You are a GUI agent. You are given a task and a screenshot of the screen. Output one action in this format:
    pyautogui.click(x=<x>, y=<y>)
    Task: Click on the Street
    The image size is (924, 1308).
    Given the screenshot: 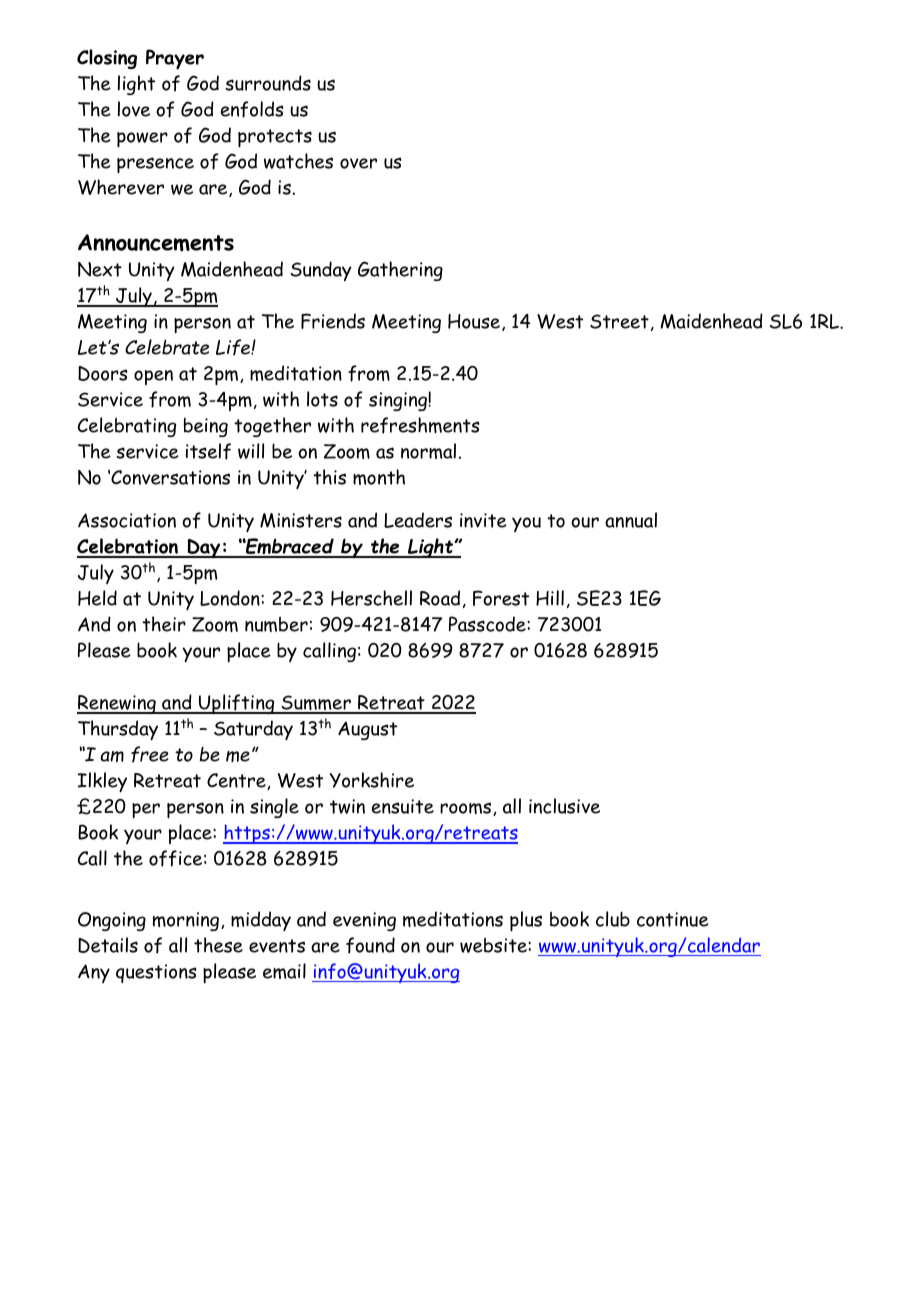 What is the action you would take?
    pyautogui.click(x=619, y=321)
